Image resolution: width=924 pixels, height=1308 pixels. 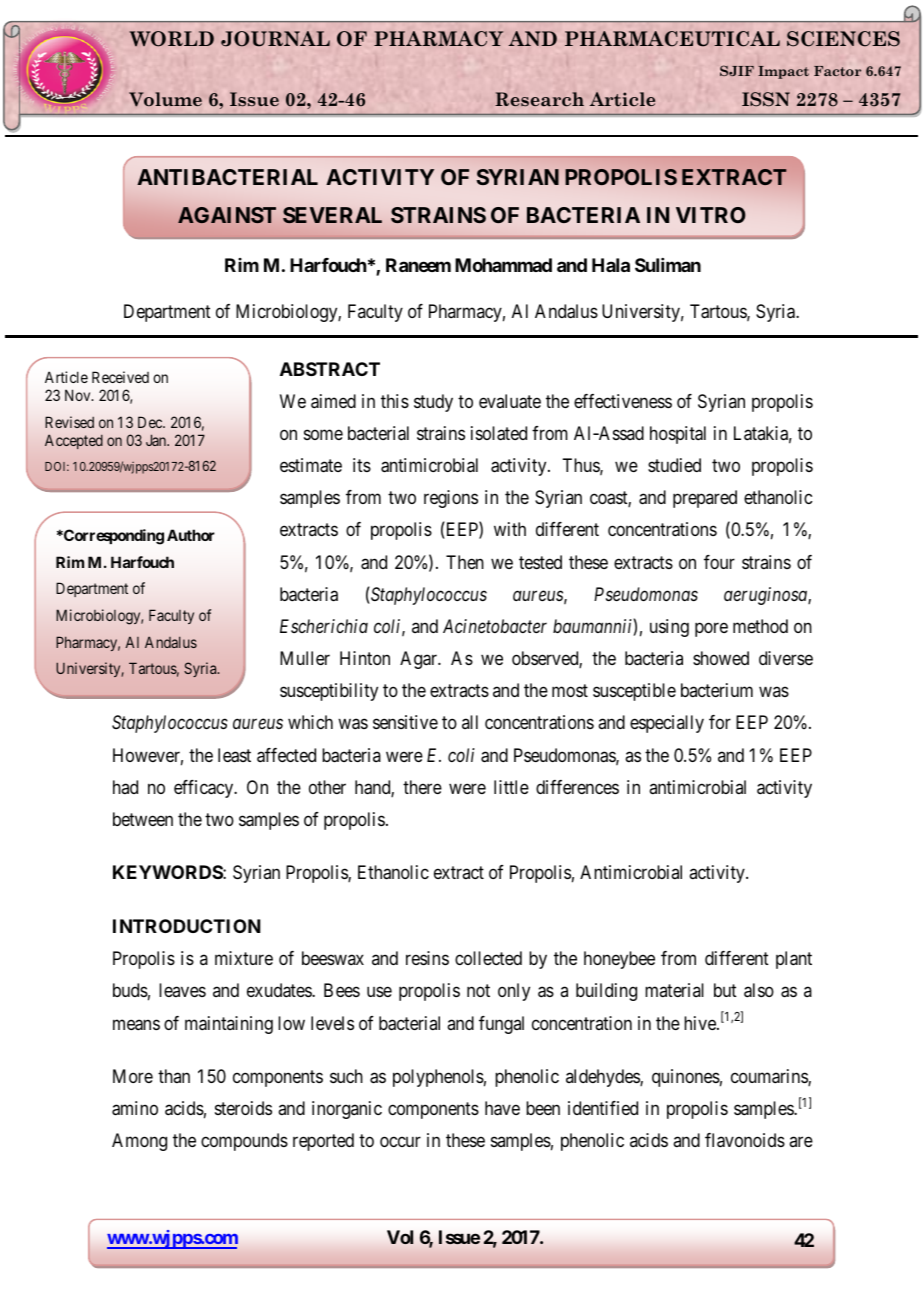 What do you see at coordinates (135, 1108) in the screenshot?
I see `amino` at bounding box center [135, 1108].
